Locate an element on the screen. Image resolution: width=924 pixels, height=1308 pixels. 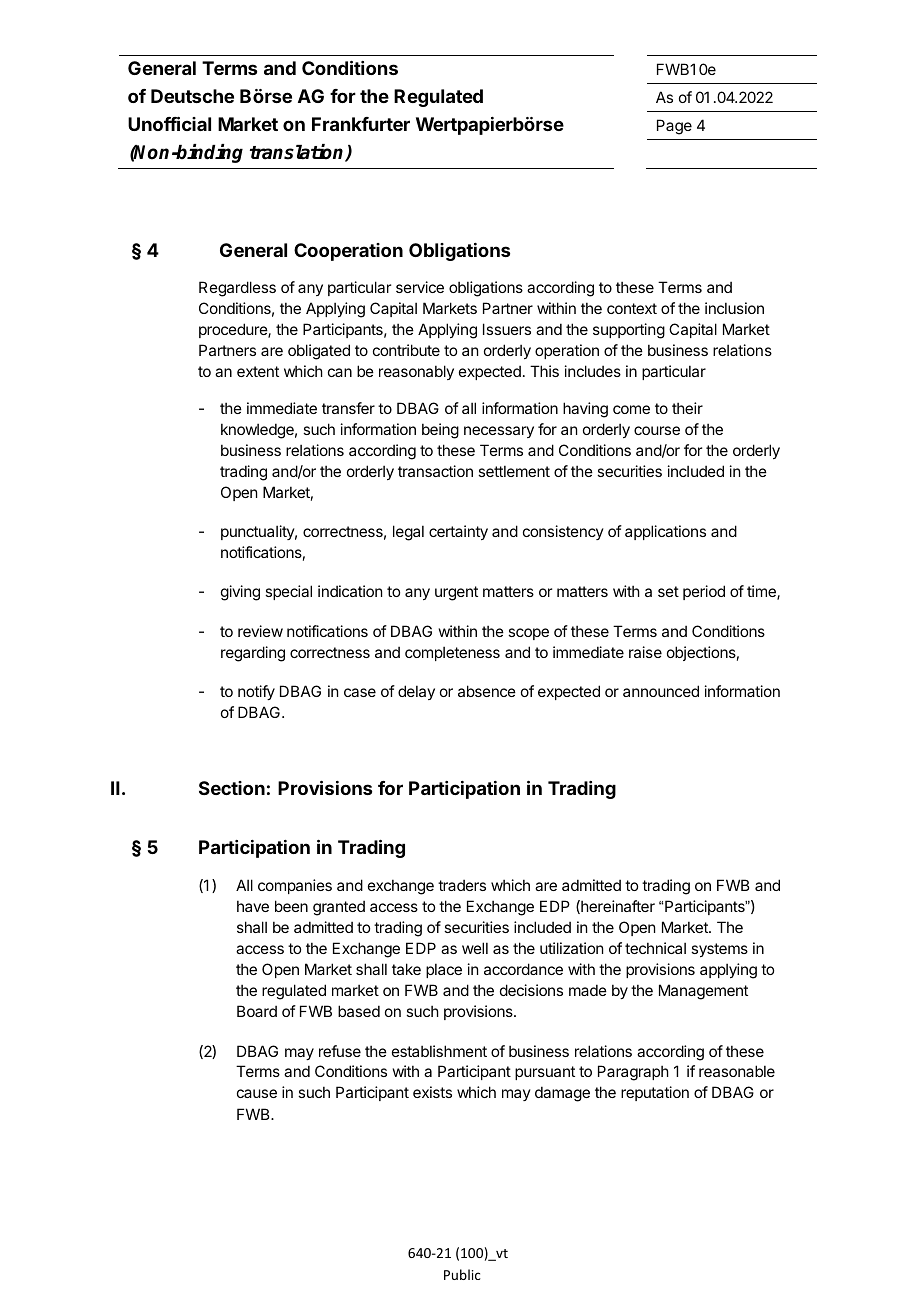
their is located at coordinates (687, 408).
